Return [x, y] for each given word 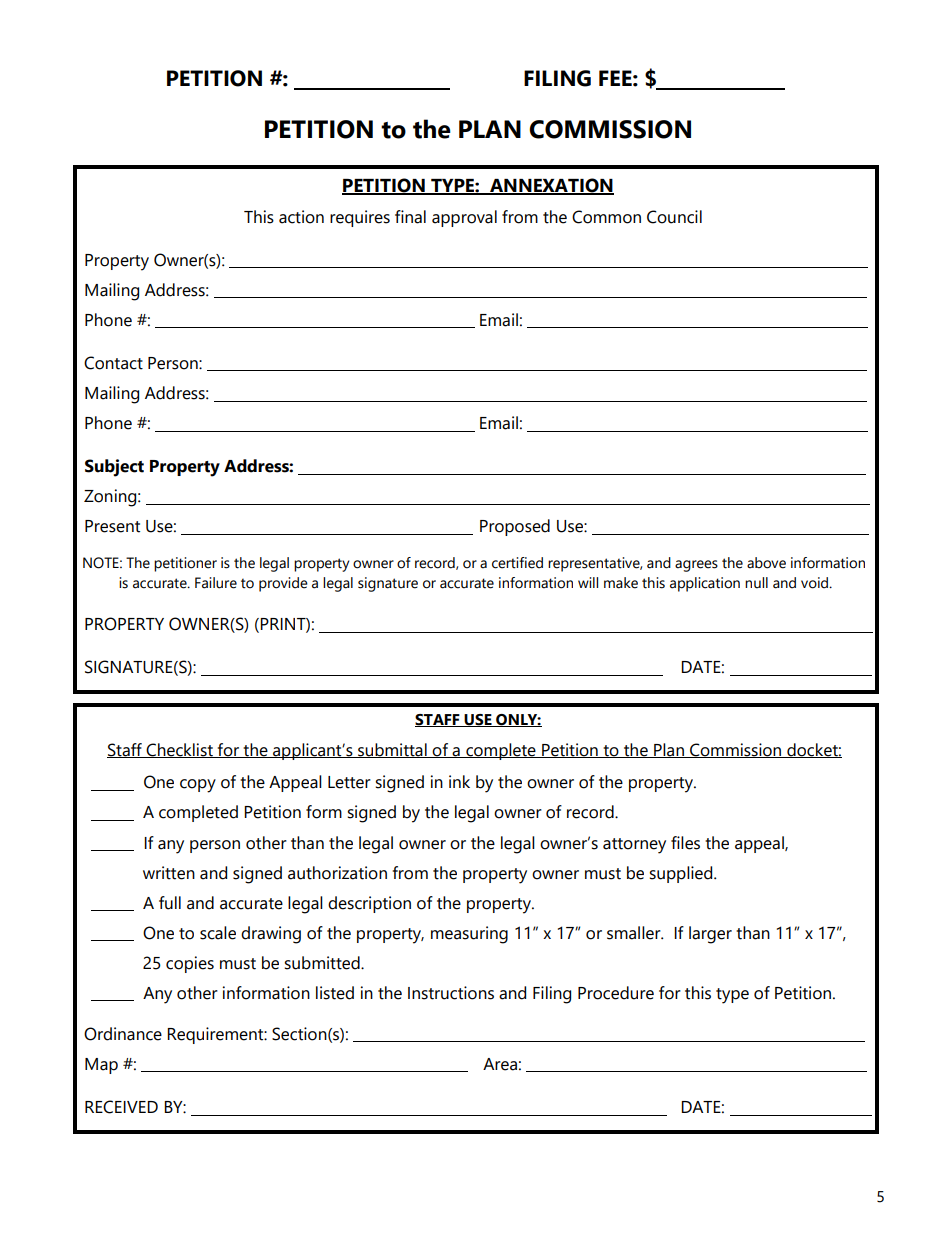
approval [464, 218]
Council [674, 217]
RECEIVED [121, 1107]
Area [500, 1064]
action [301, 217]
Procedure [616, 993]
